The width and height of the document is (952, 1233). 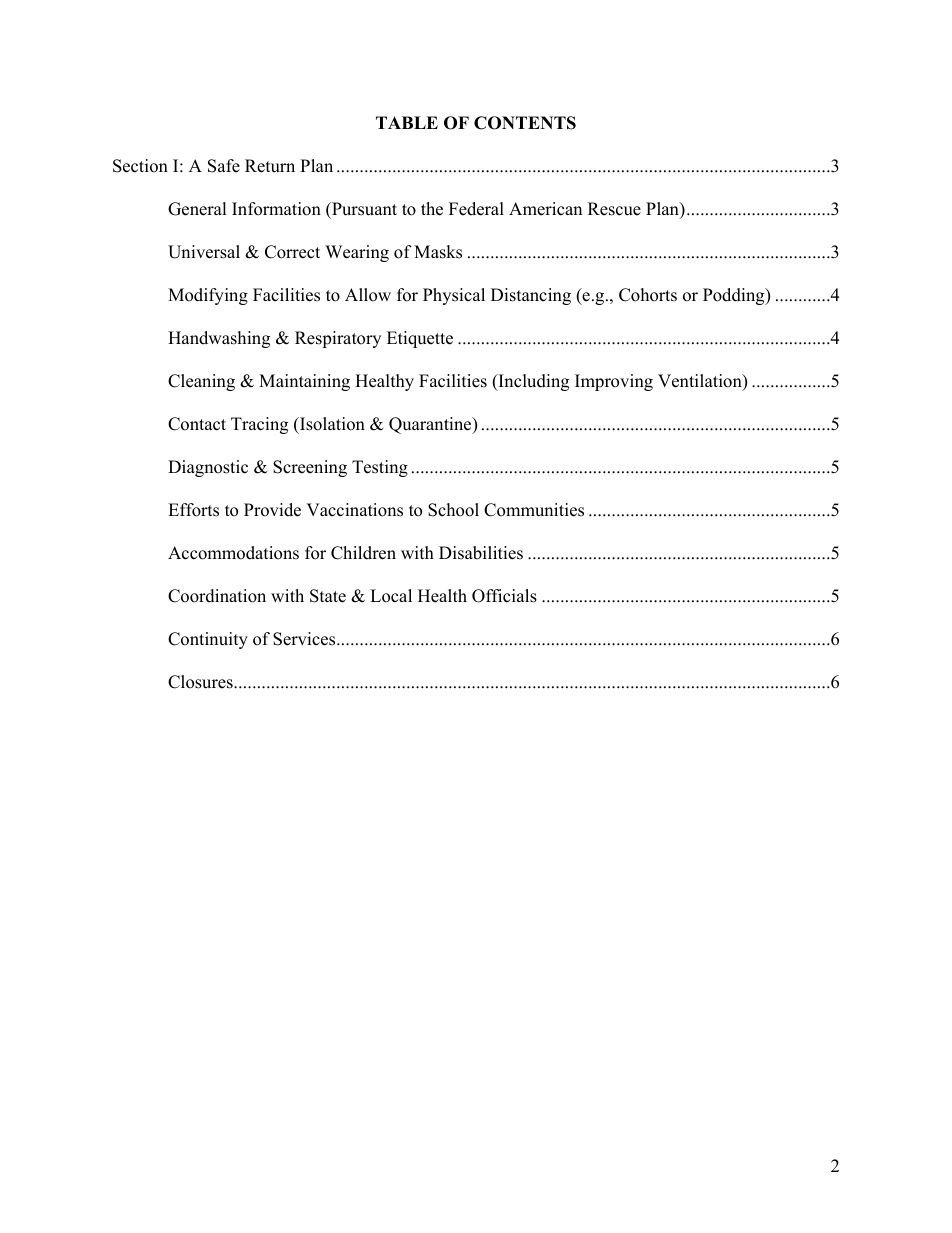 I want to click on Distancing, so click(x=531, y=296).
